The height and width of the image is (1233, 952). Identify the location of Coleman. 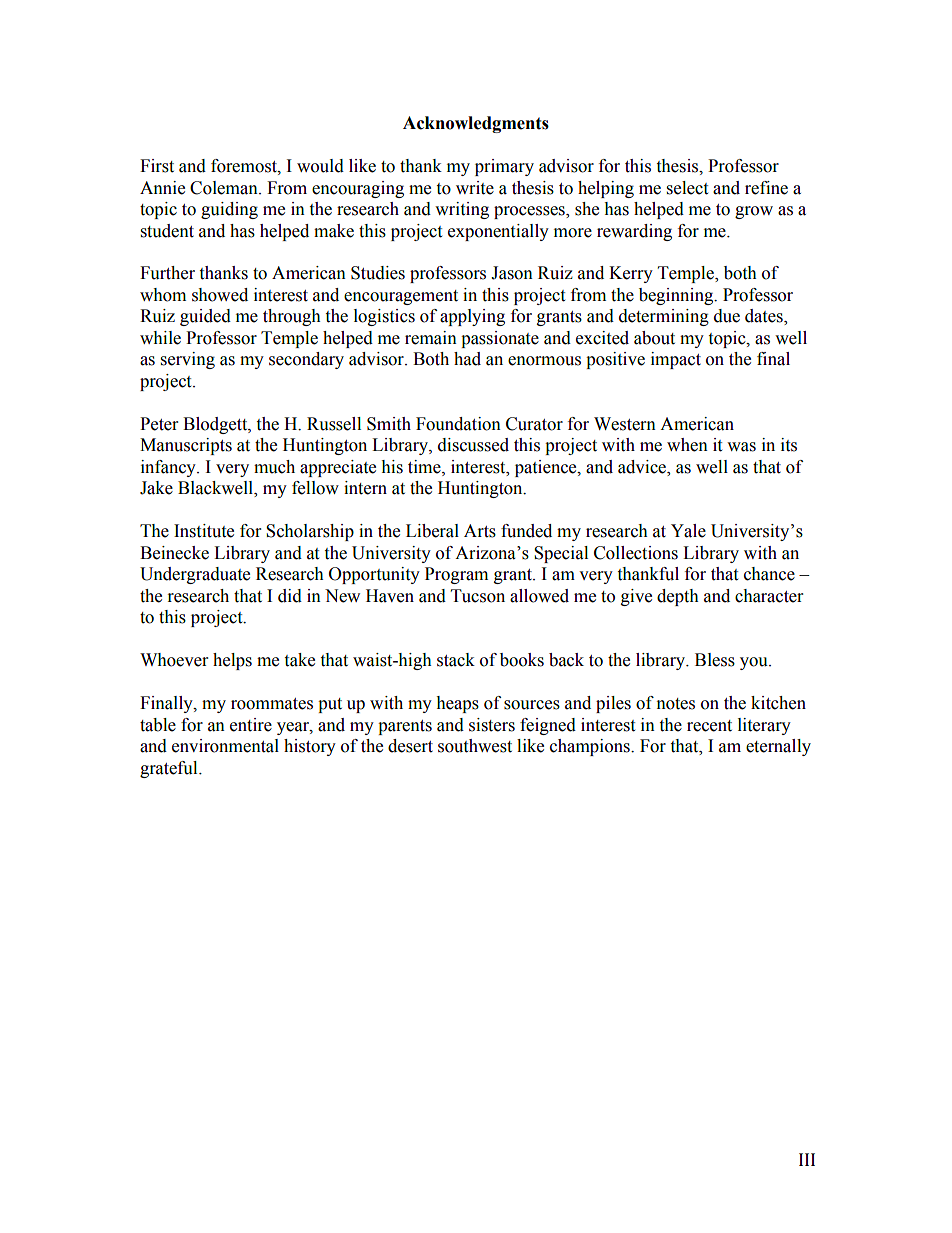
(225, 188).
